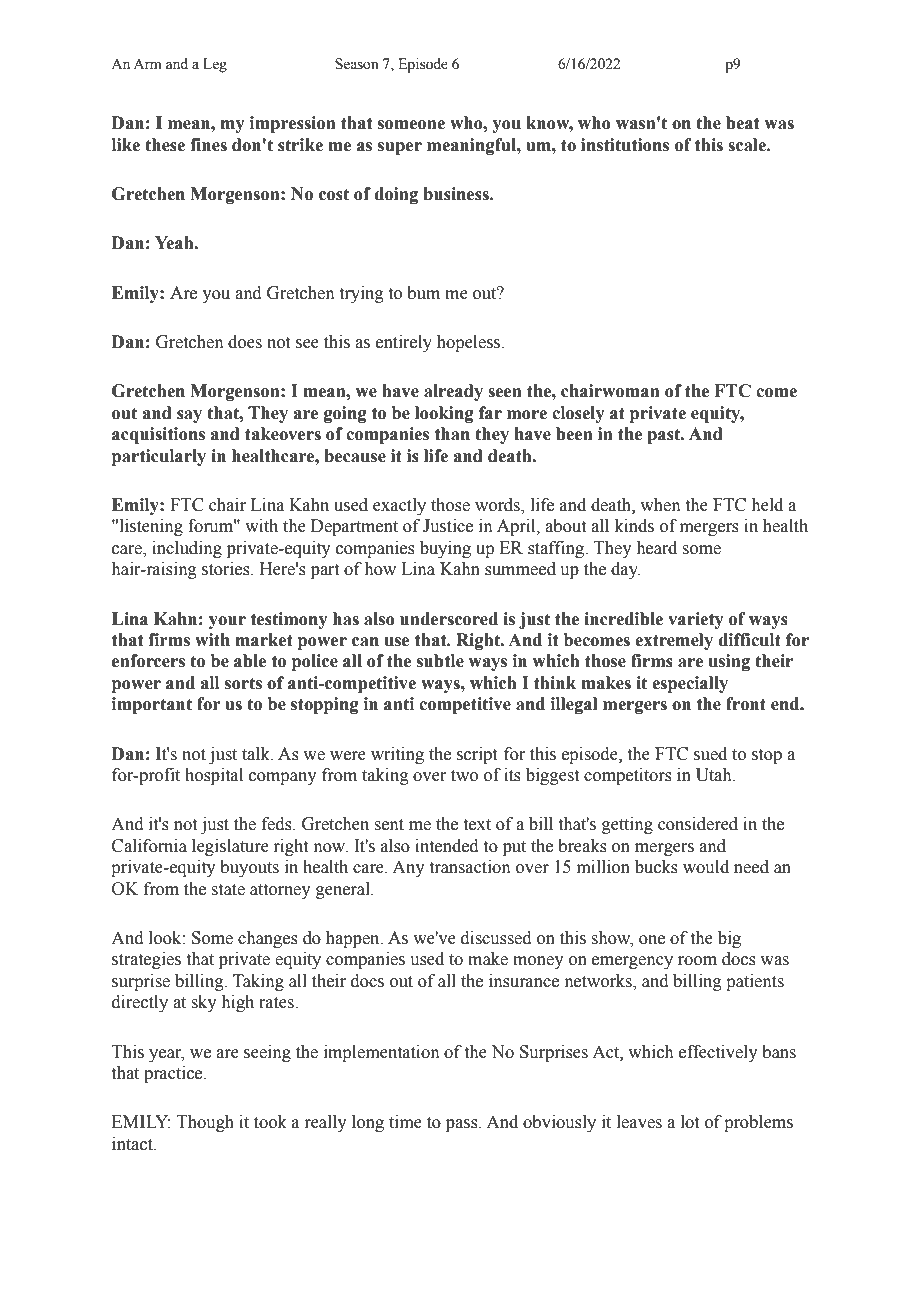 This screenshot has width=924, height=1307. I want to click on beat, so click(742, 123).
